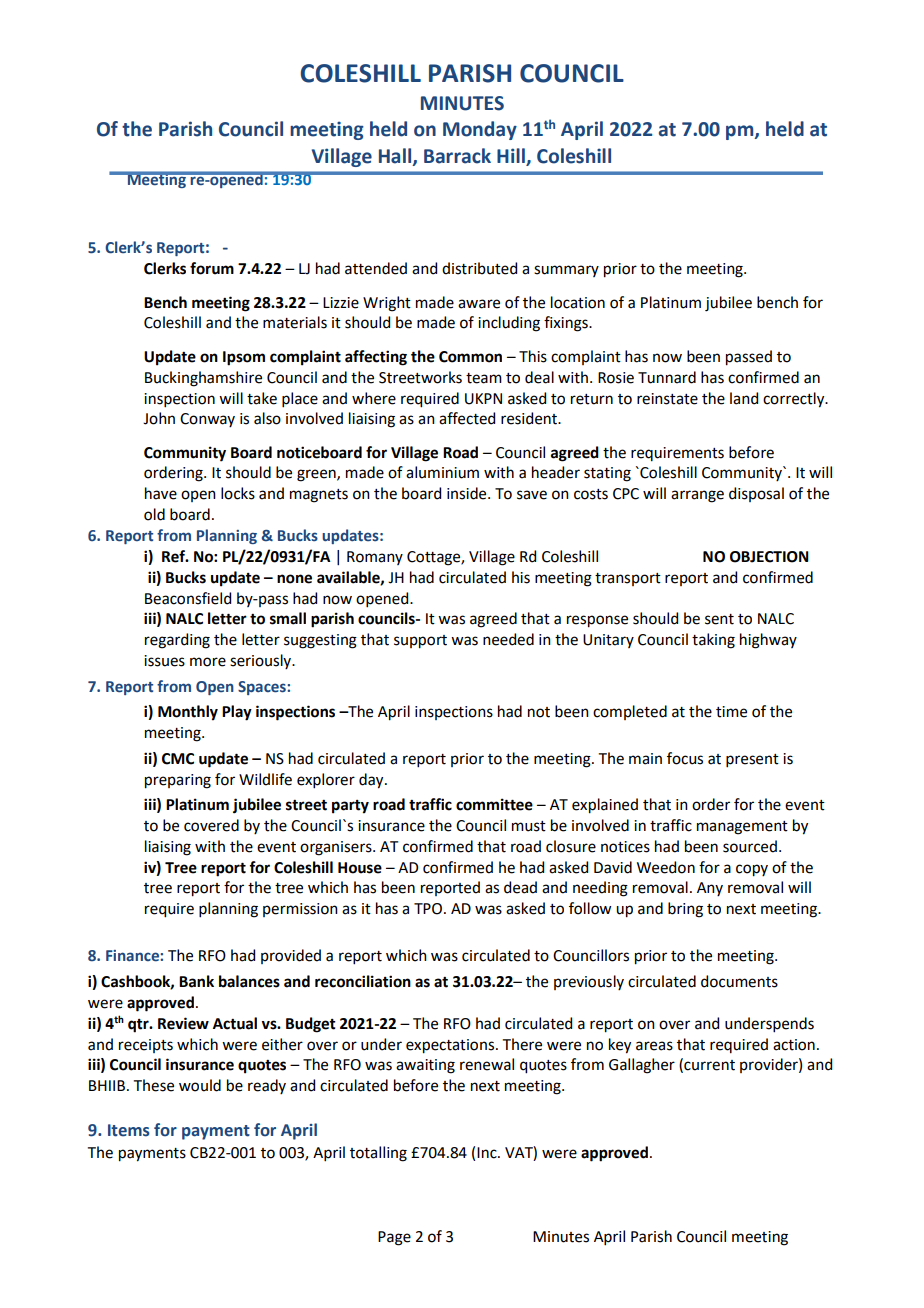 The width and height of the screenshot is (924, 1308). Describe the element at coordinates (750, 846) in the screenshot. I see `sourced` at that location.
